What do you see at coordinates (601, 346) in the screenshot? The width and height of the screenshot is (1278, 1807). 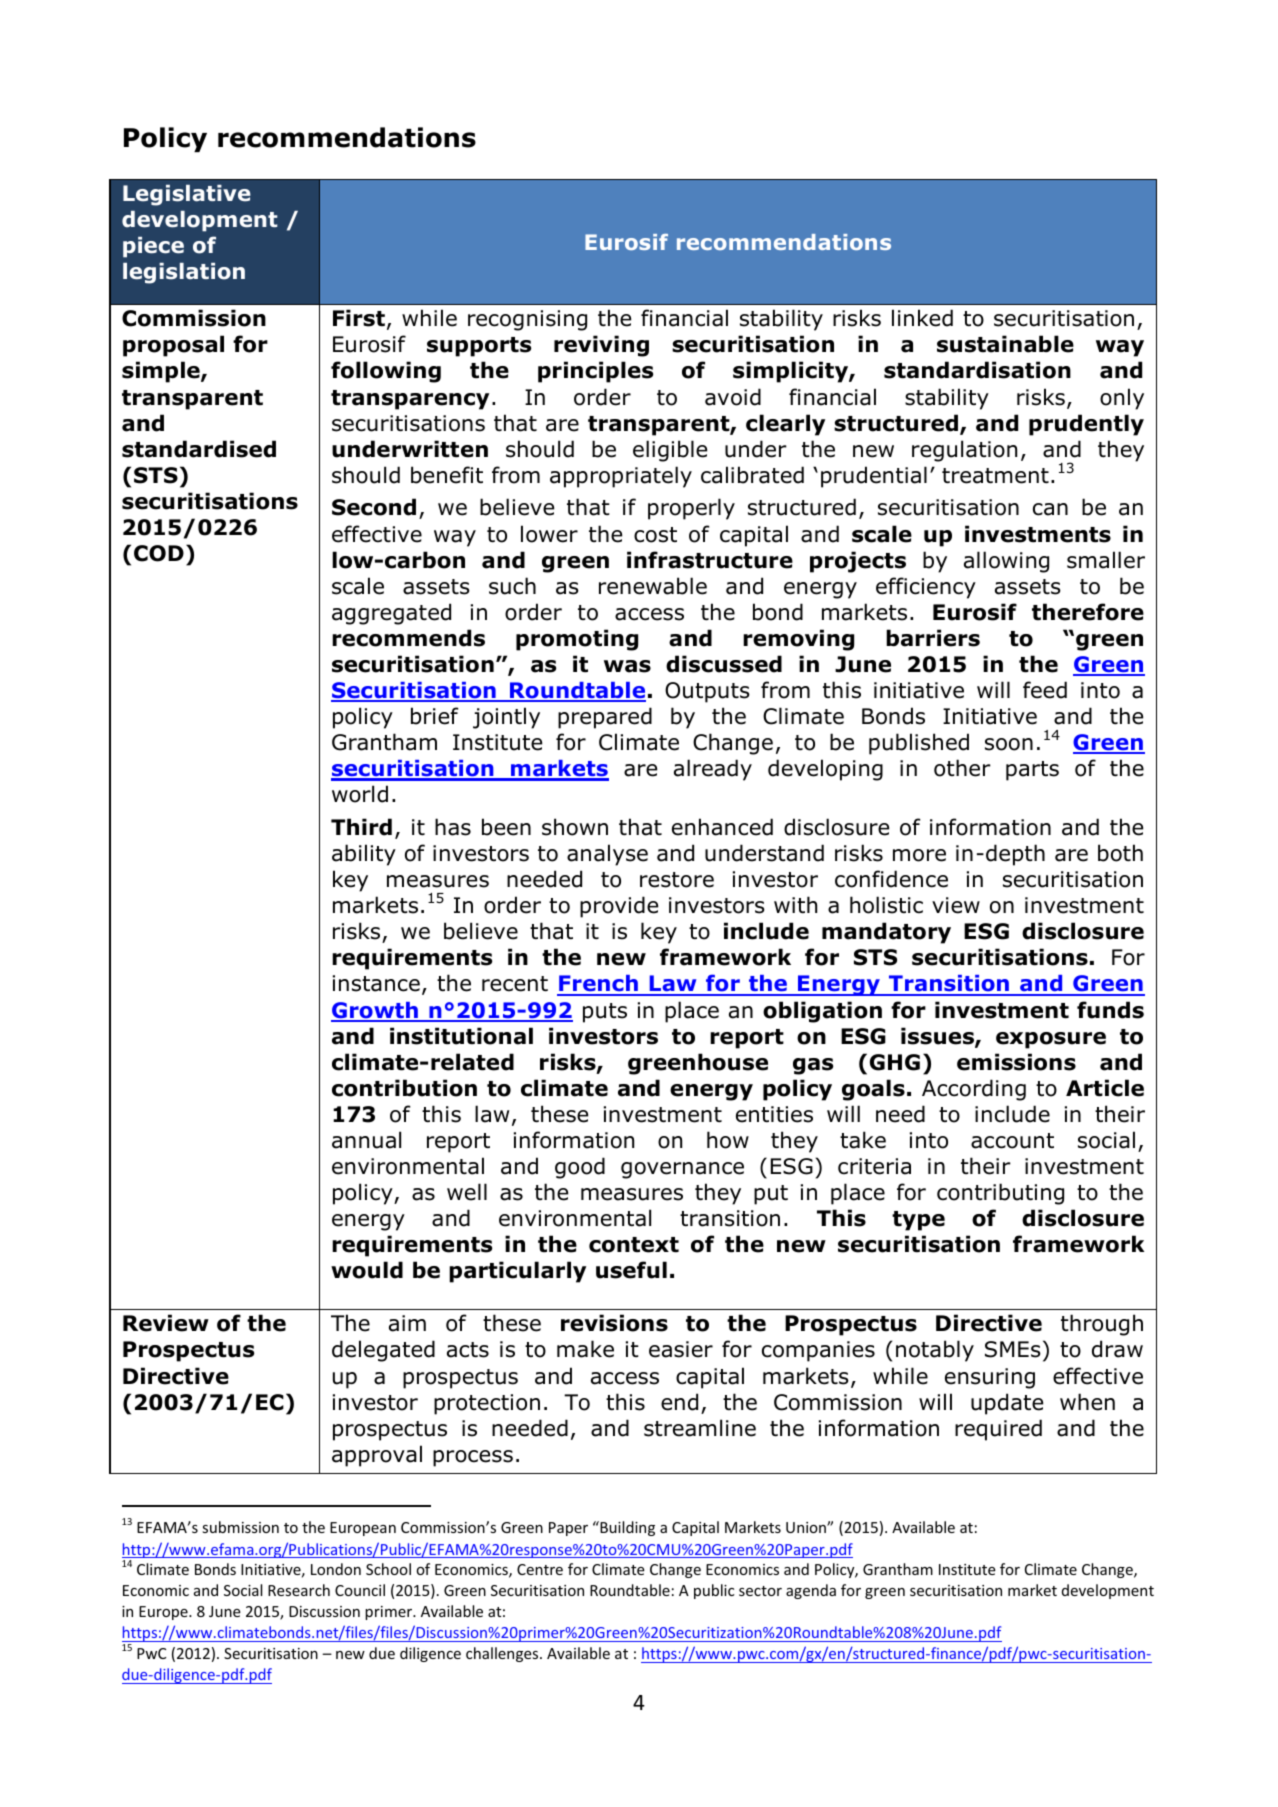 I see `reviving` at bounding box center [601, 346].
